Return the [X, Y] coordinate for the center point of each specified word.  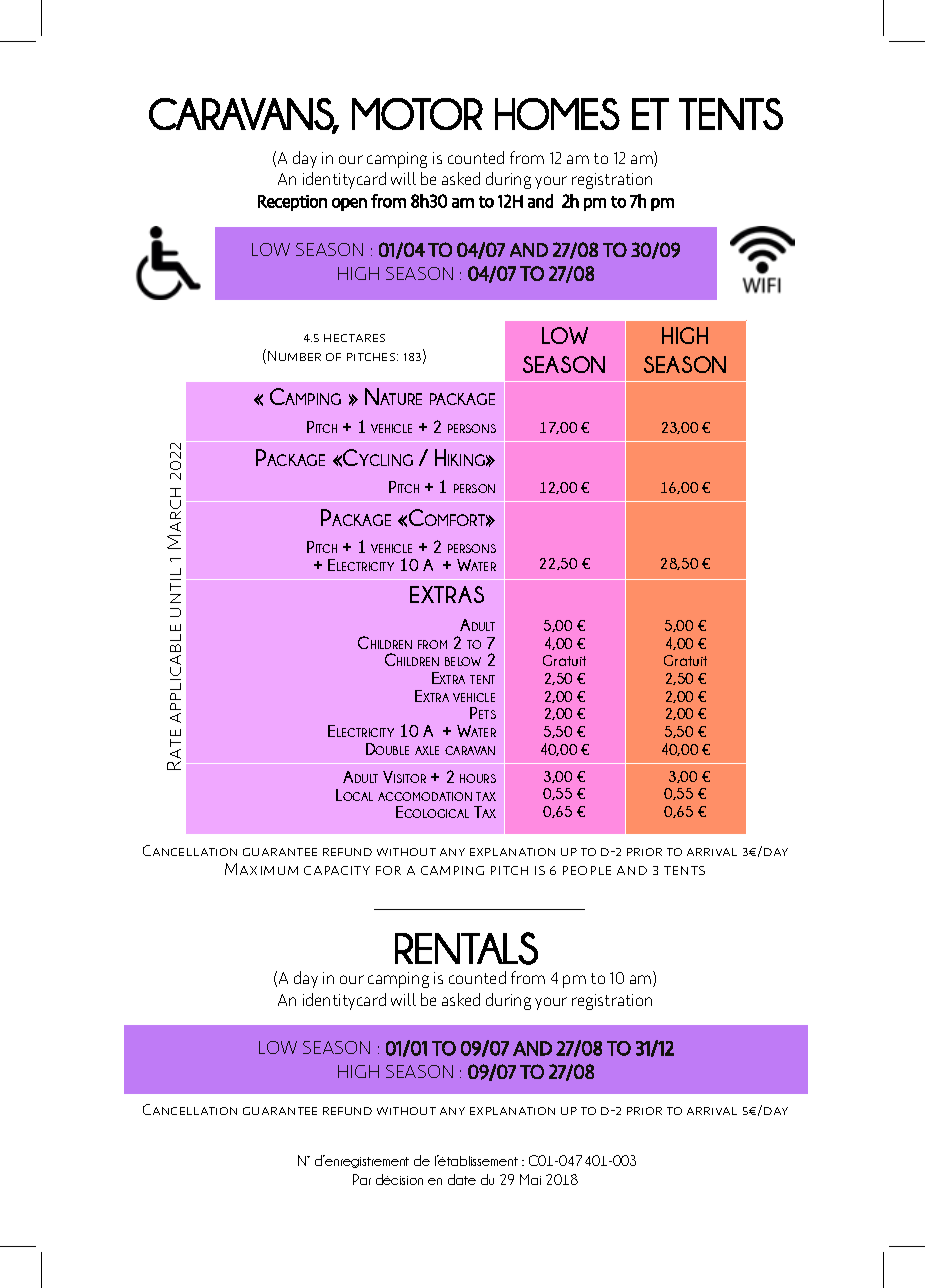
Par [362, 1179]
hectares [354, 338]
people [587, 870]
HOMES [557, 114]
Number [294, 356]
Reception [292, 203]
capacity [337, 870]
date [462, 1179]
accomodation [425, 796]
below [463, 661]
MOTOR [417, 114]
